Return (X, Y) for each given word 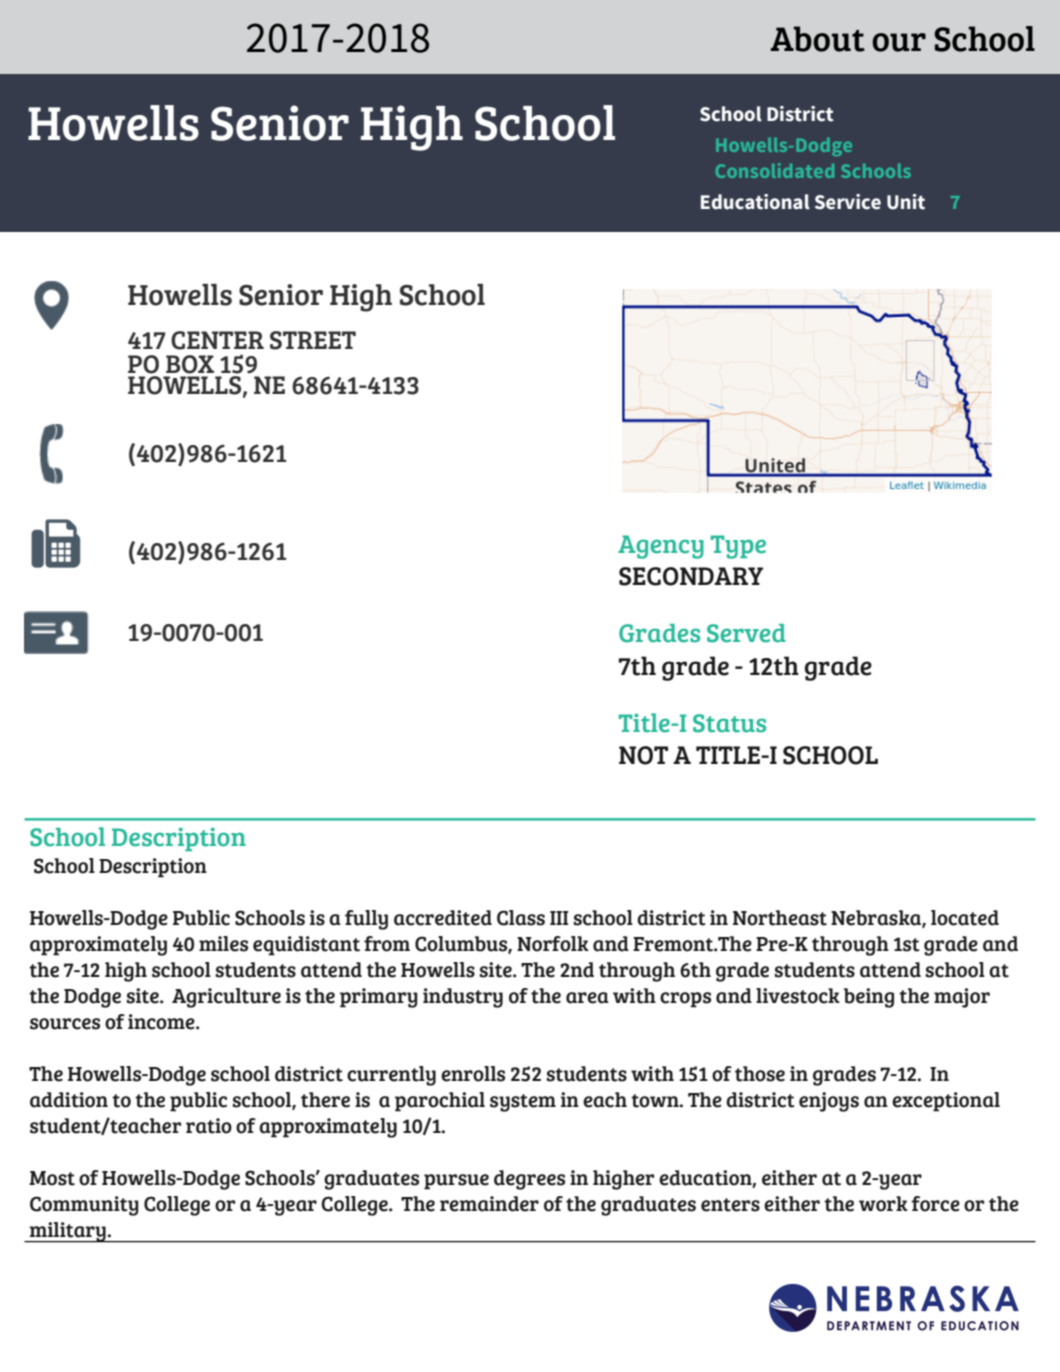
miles (223, 944)
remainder (489, 1204)
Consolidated (775, 170)
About (817, 39)
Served (746, 633)
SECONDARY (691, 576)
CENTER (217, 340)
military (68, 1232)
